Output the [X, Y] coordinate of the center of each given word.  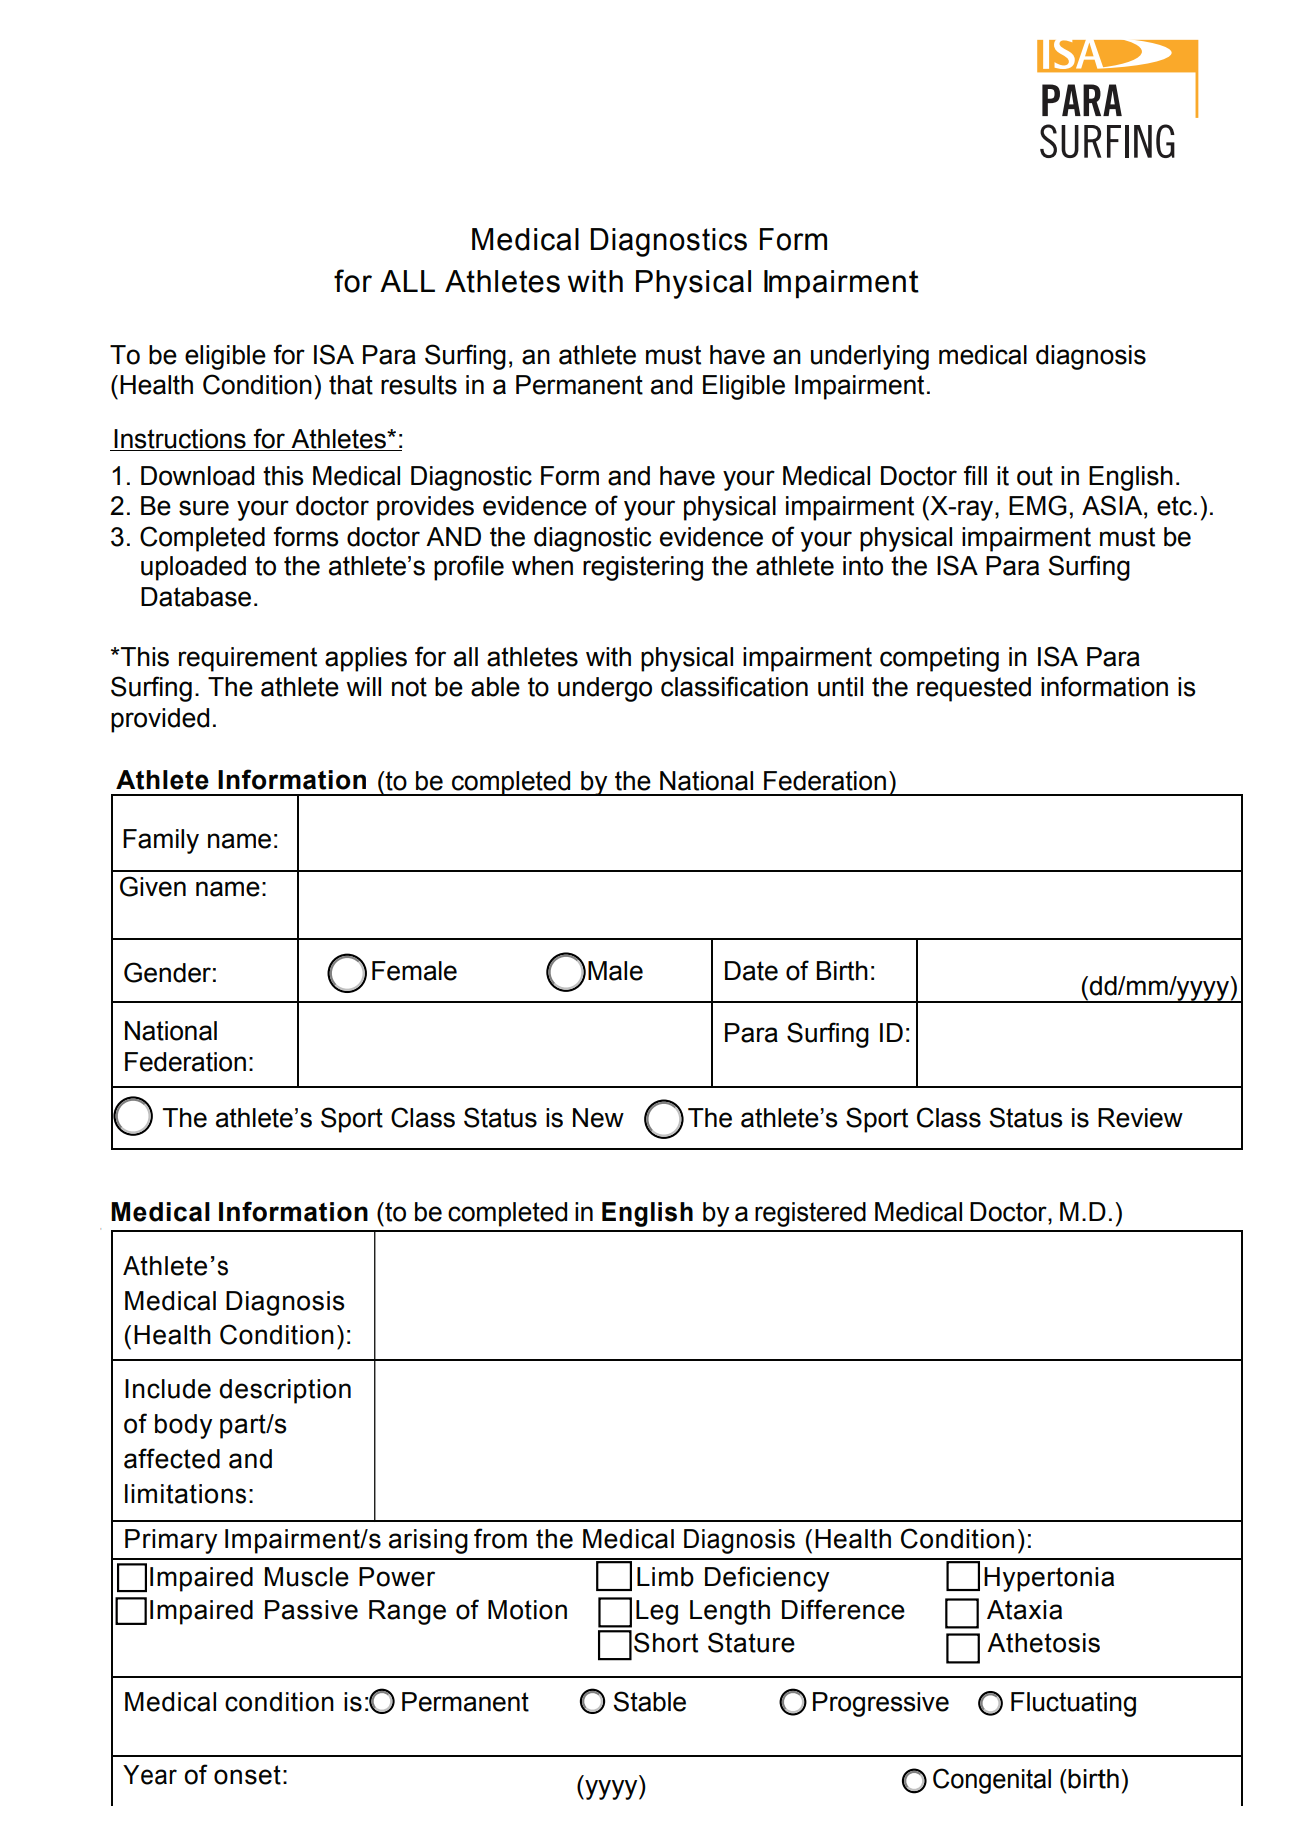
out [1035, 476]
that [351, 385]
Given [153, 886]
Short [666, 1642]
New [598, 1118]
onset [247, 1775]
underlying [870, 357]
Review [1140, 1118]
